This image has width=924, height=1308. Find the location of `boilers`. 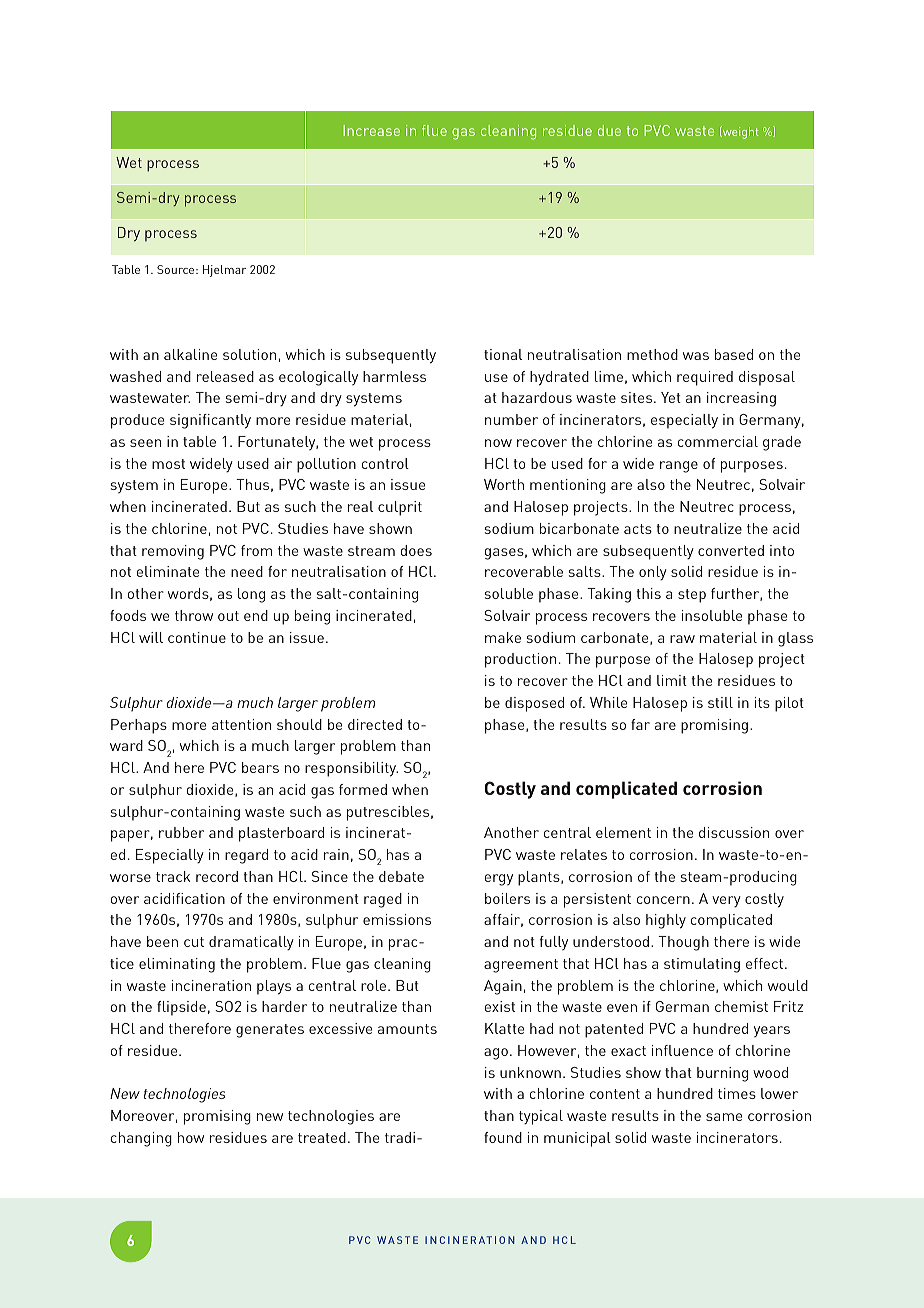

boilers is located at coordinates (507, 898).
